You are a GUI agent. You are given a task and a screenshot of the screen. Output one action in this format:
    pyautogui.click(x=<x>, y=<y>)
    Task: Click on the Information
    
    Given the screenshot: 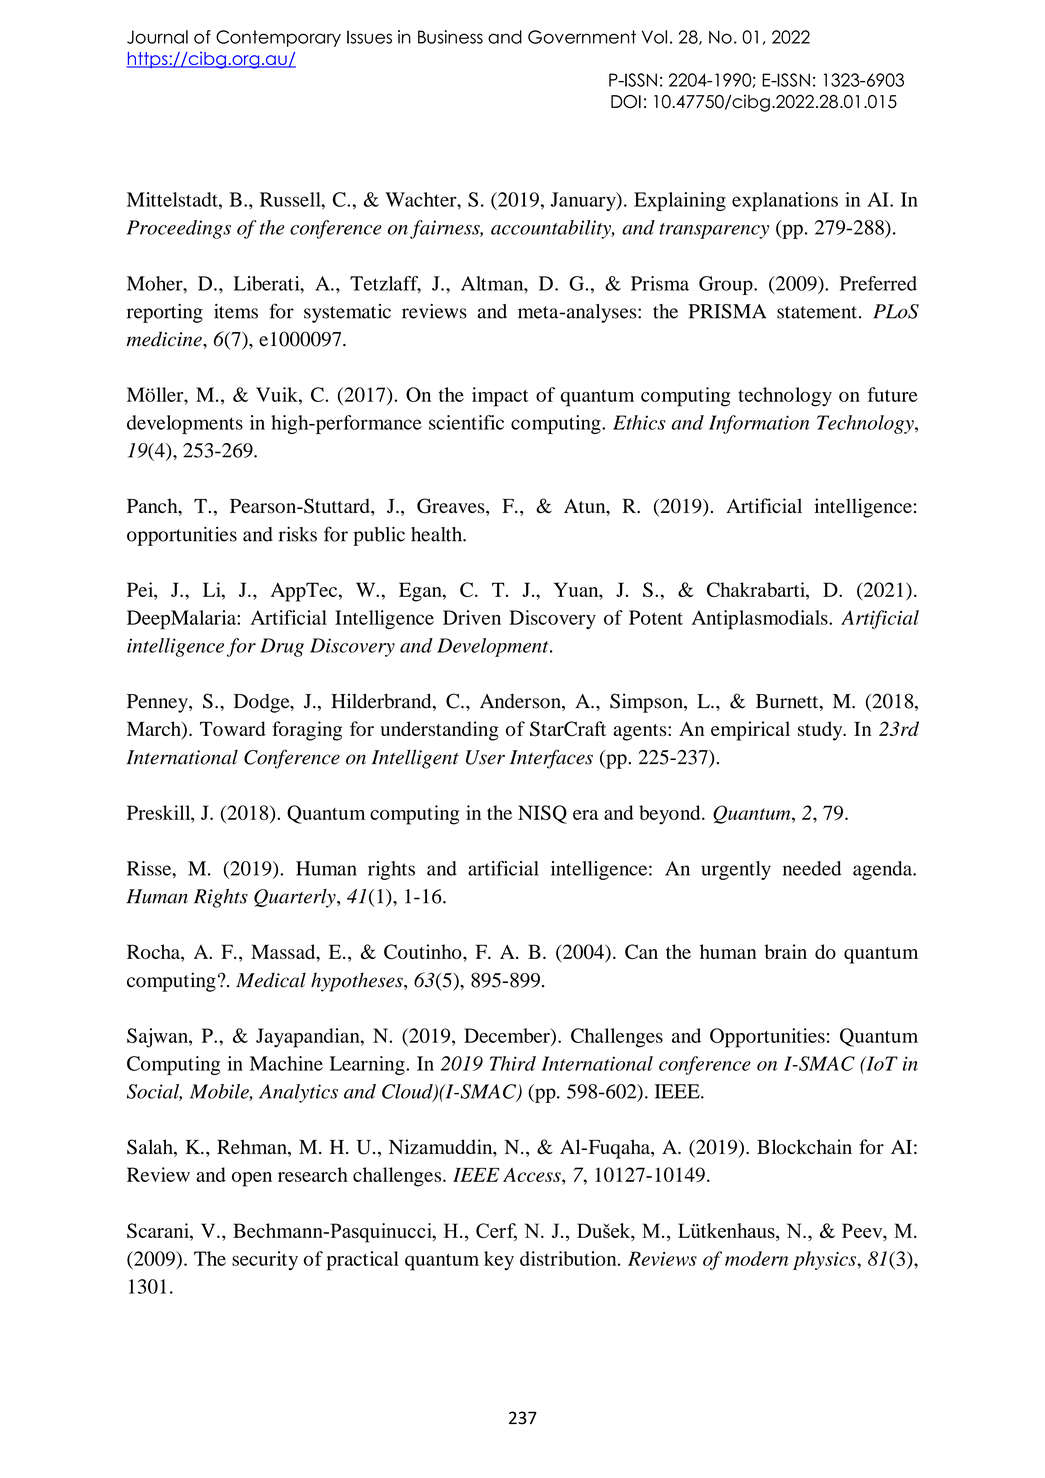 What is the action you would take?
    pyautogui.click(x=759, y=424)
